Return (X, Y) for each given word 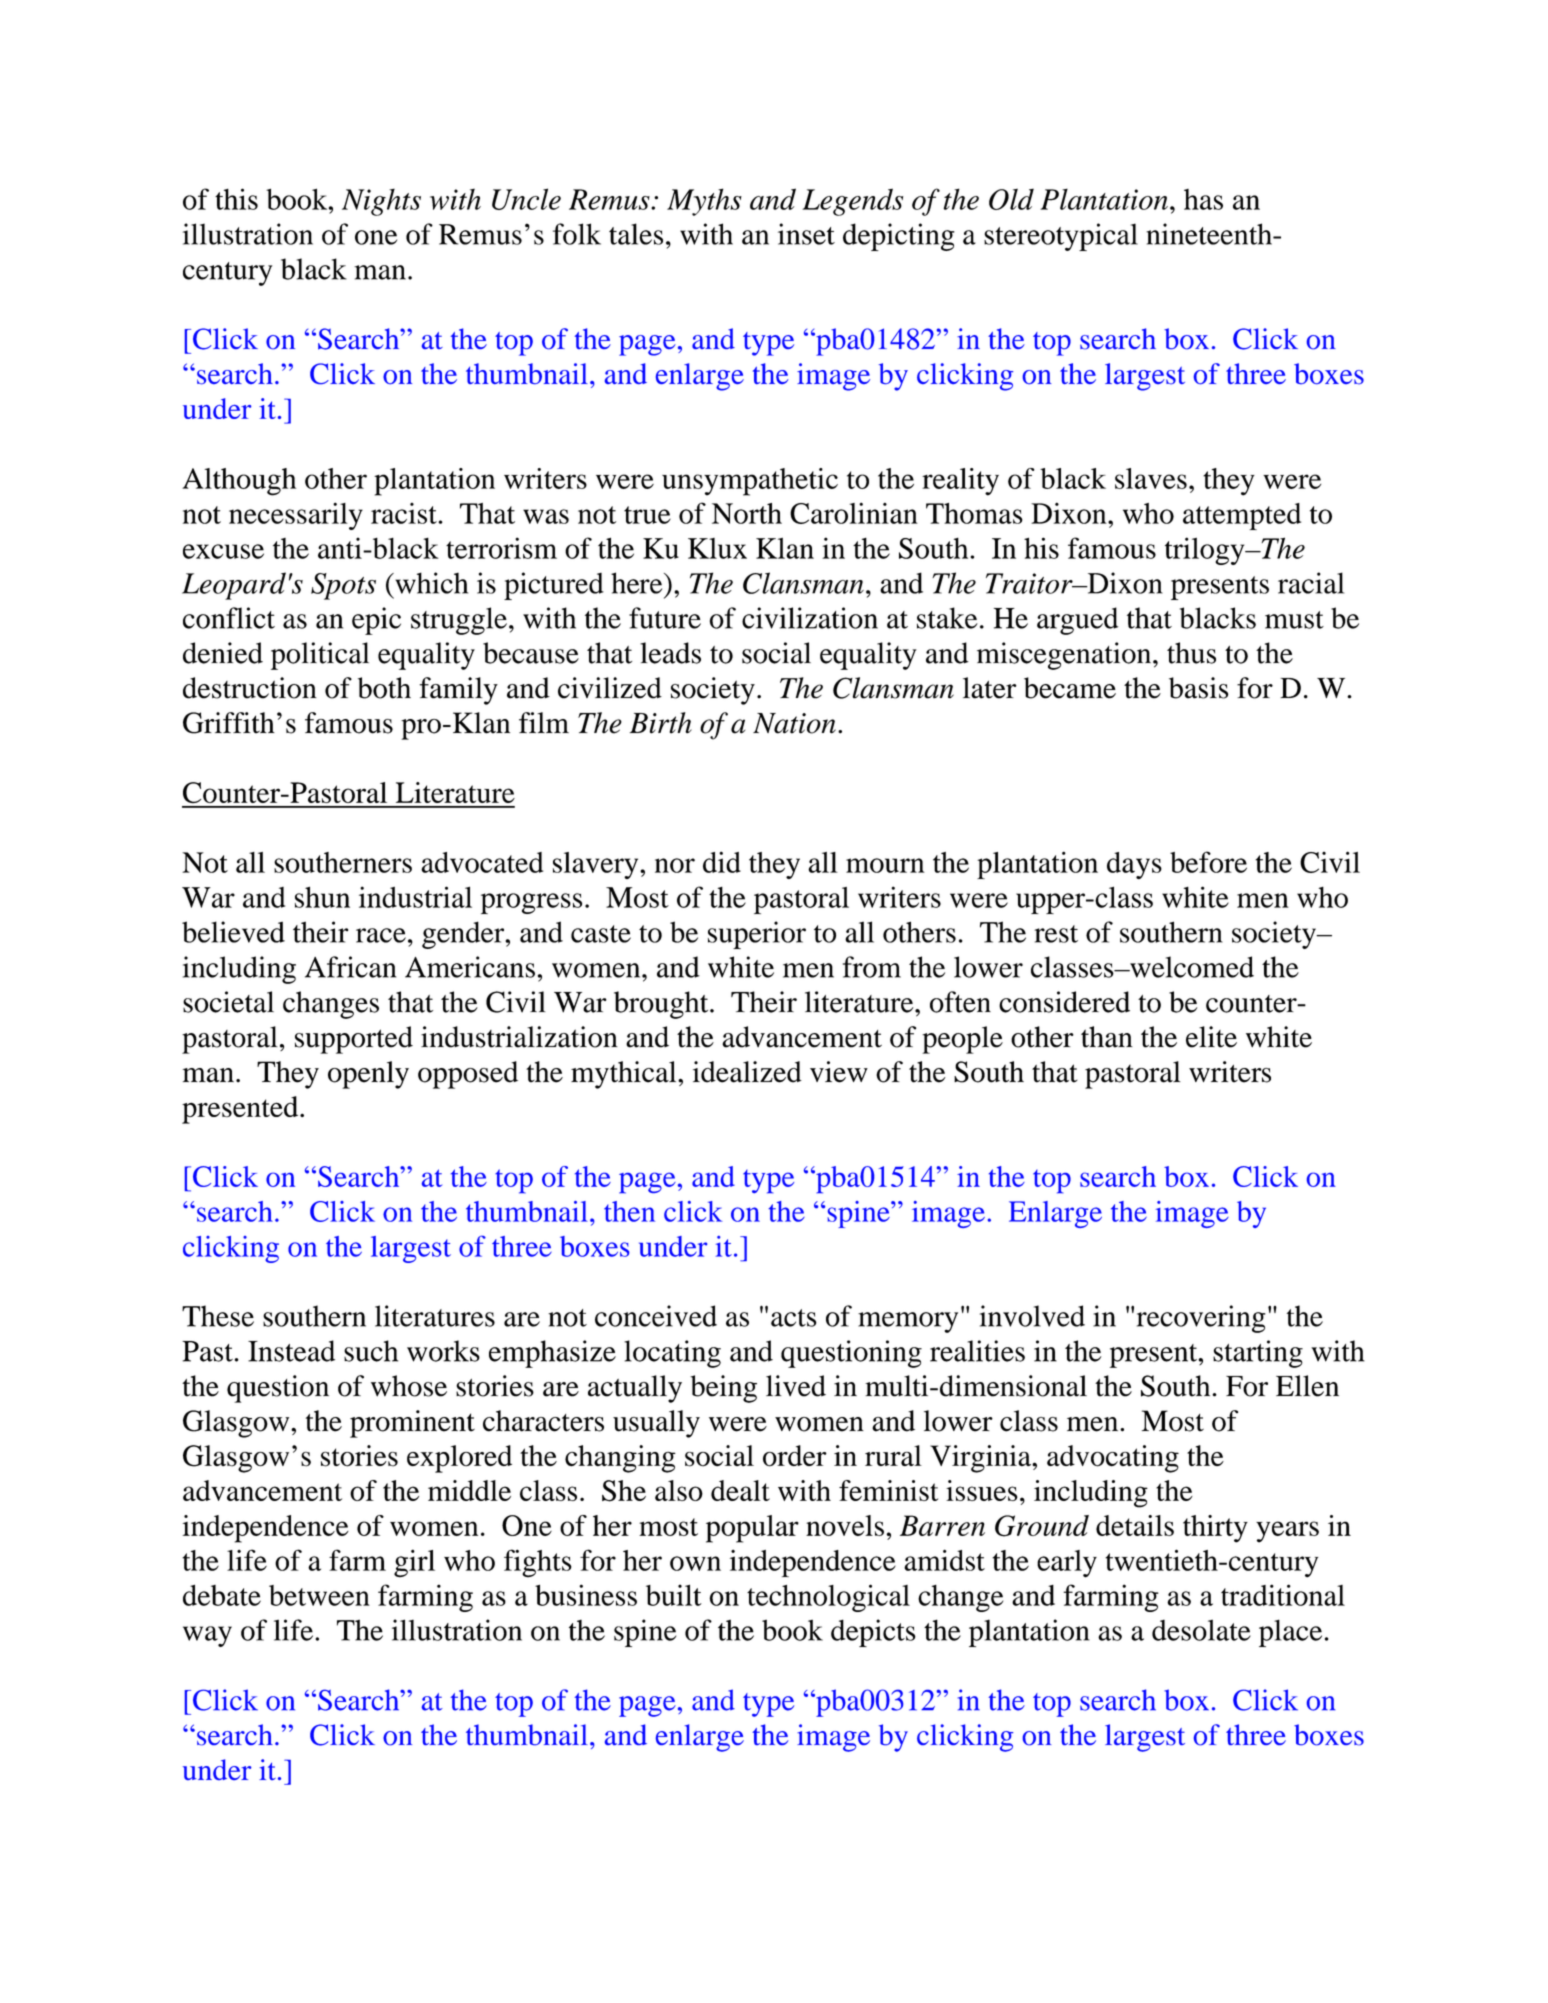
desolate (1201, 1630)
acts (794, 1318)
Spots (343, 586)
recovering (1201, 1319)
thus (1191, 653)
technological (828, 1598)
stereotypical (1061, 237)
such (371, 1351)
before (1208, 862)
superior (757, 935)
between (319, 1595)
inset (806, 234)
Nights (381, 202)
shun (322, 897)
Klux (717, 548)
